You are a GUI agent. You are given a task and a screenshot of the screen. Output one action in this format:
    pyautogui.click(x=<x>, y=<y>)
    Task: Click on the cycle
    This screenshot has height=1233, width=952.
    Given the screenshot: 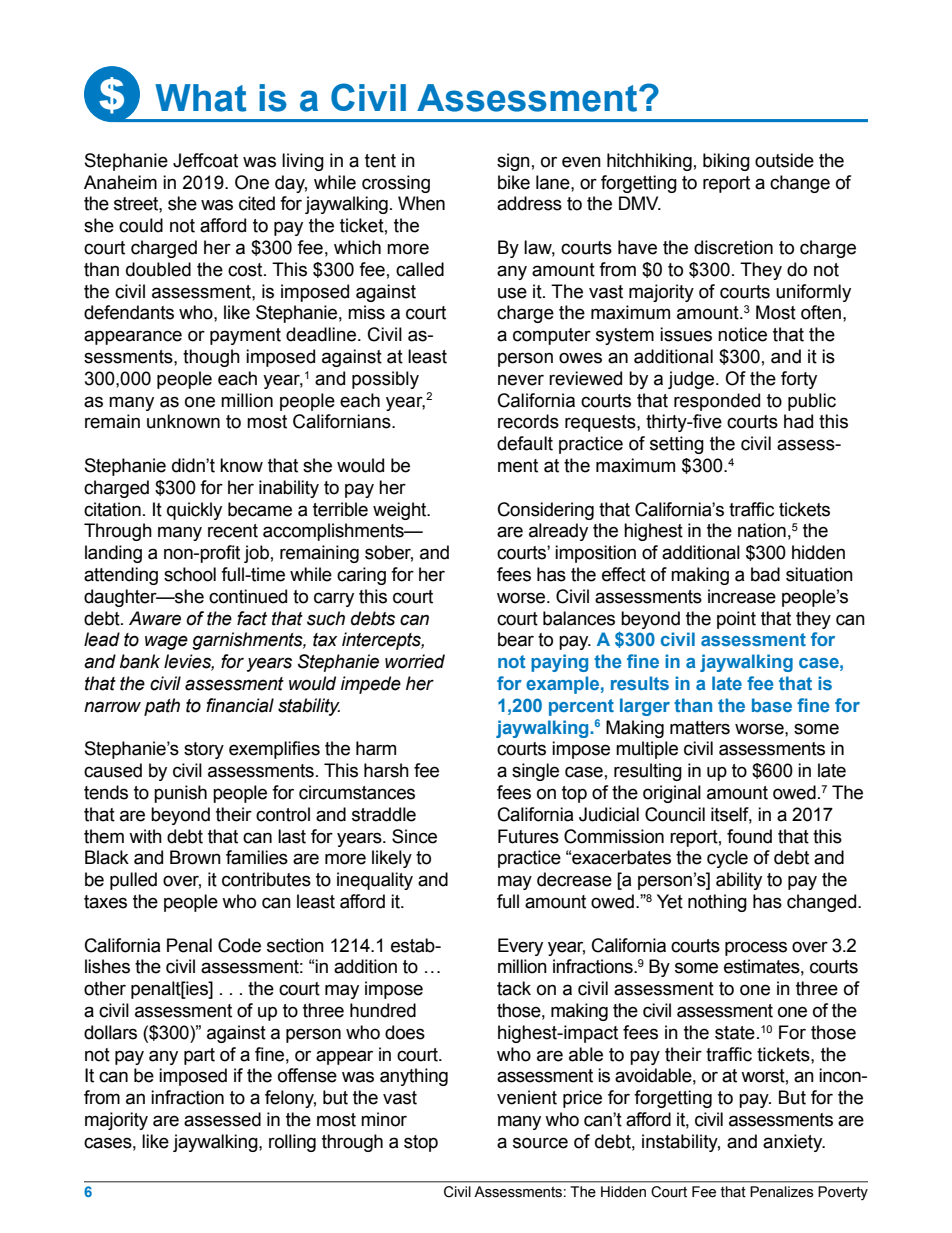 What is the action you would take?
    pyautogui.click(x=727, y=859)
